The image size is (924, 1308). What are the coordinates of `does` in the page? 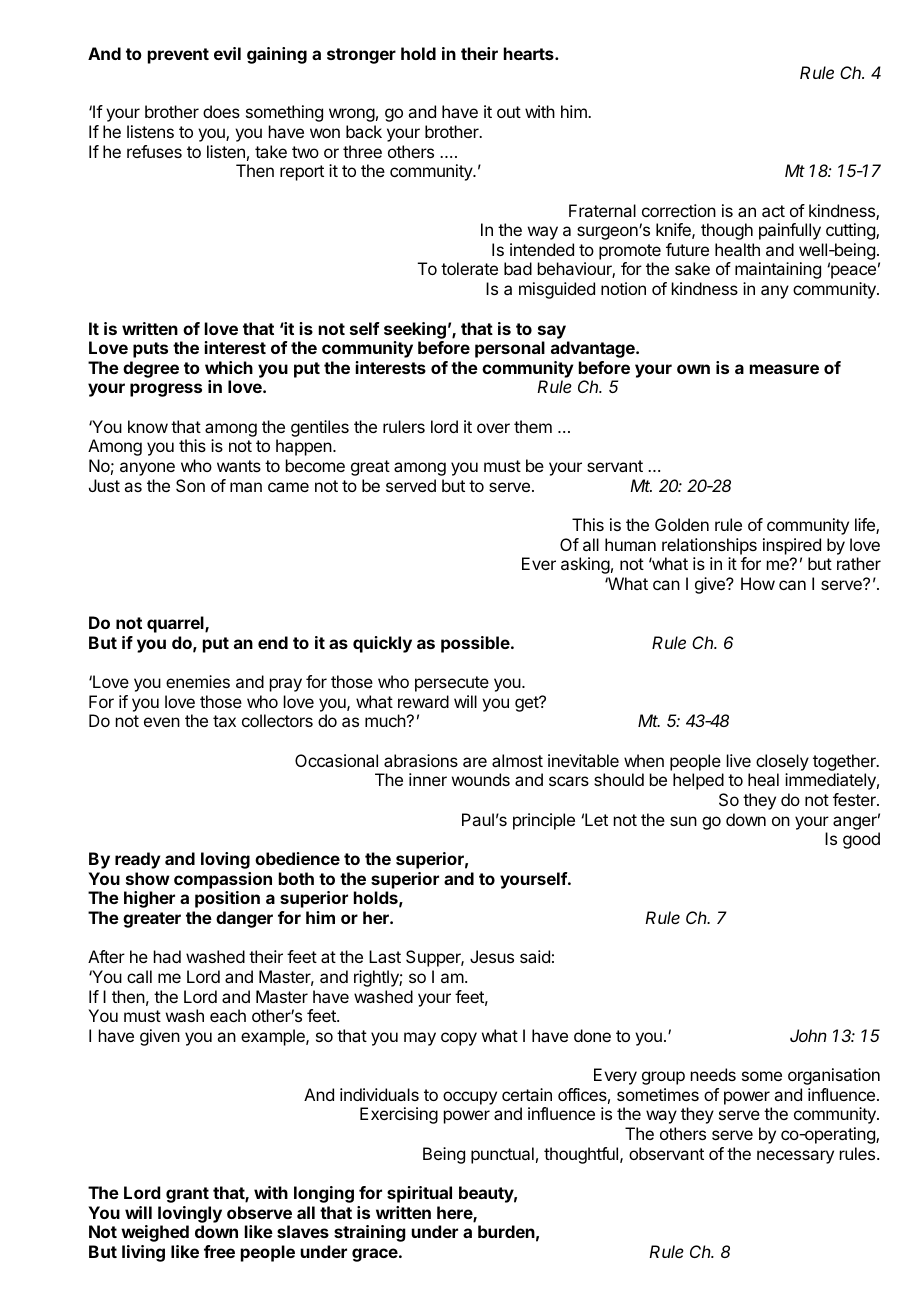 It's located at (221, 111).
